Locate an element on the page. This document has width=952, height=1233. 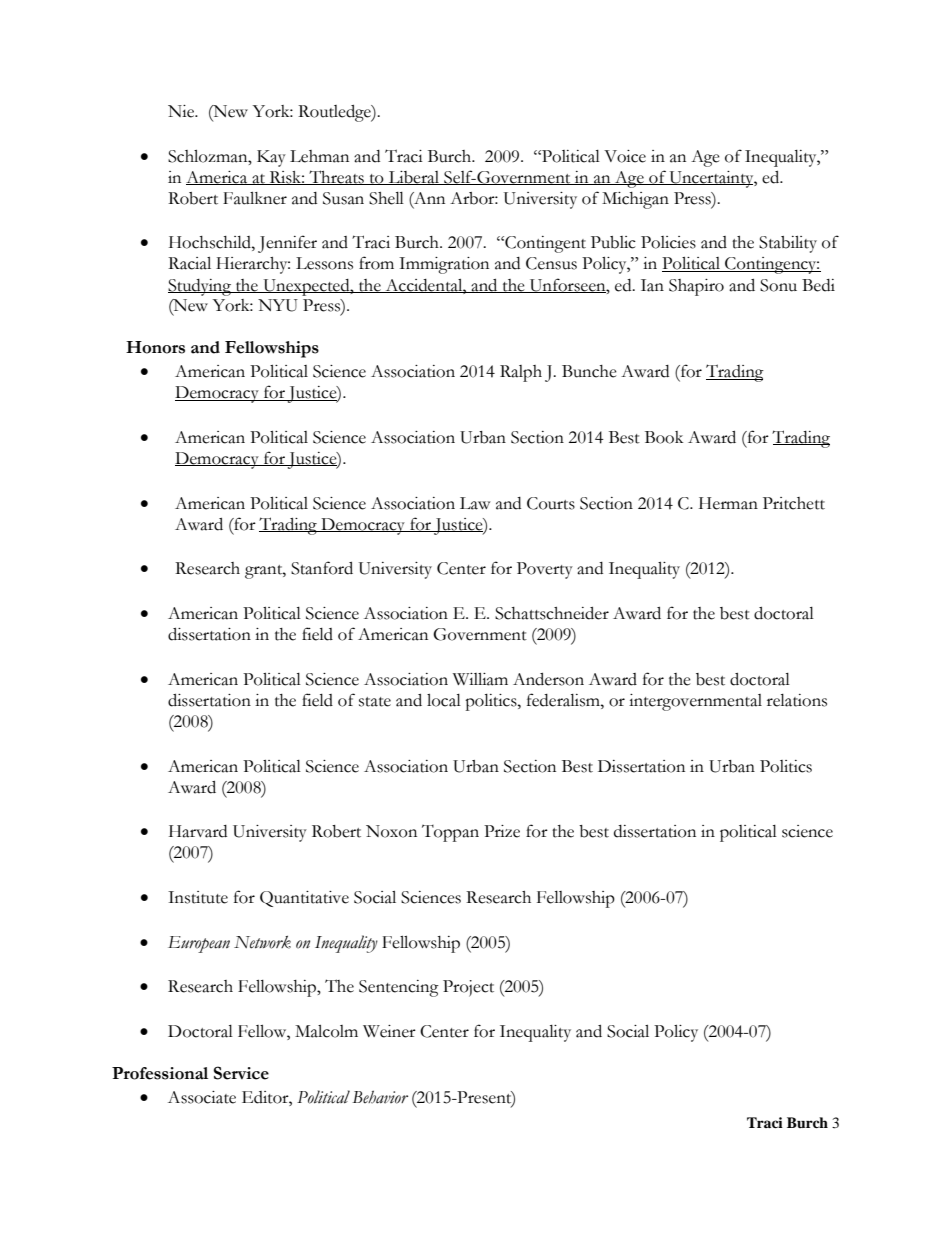
Prize is located at coordinates (502, 831).
